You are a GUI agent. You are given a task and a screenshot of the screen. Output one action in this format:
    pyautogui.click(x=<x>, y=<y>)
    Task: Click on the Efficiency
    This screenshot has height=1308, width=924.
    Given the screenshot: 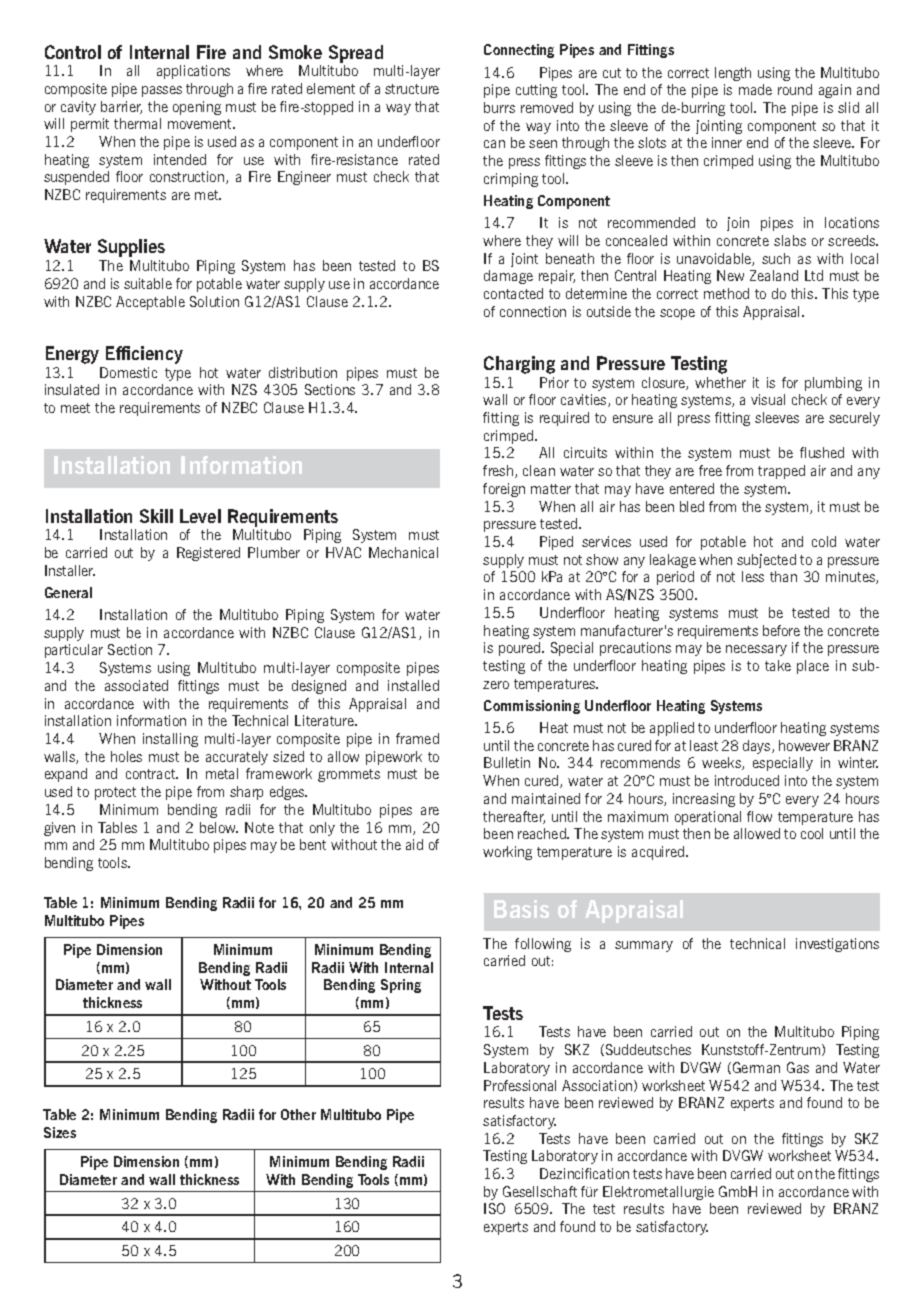 What is the action you would take?
    pyautogui.click(x=144, y=355)
